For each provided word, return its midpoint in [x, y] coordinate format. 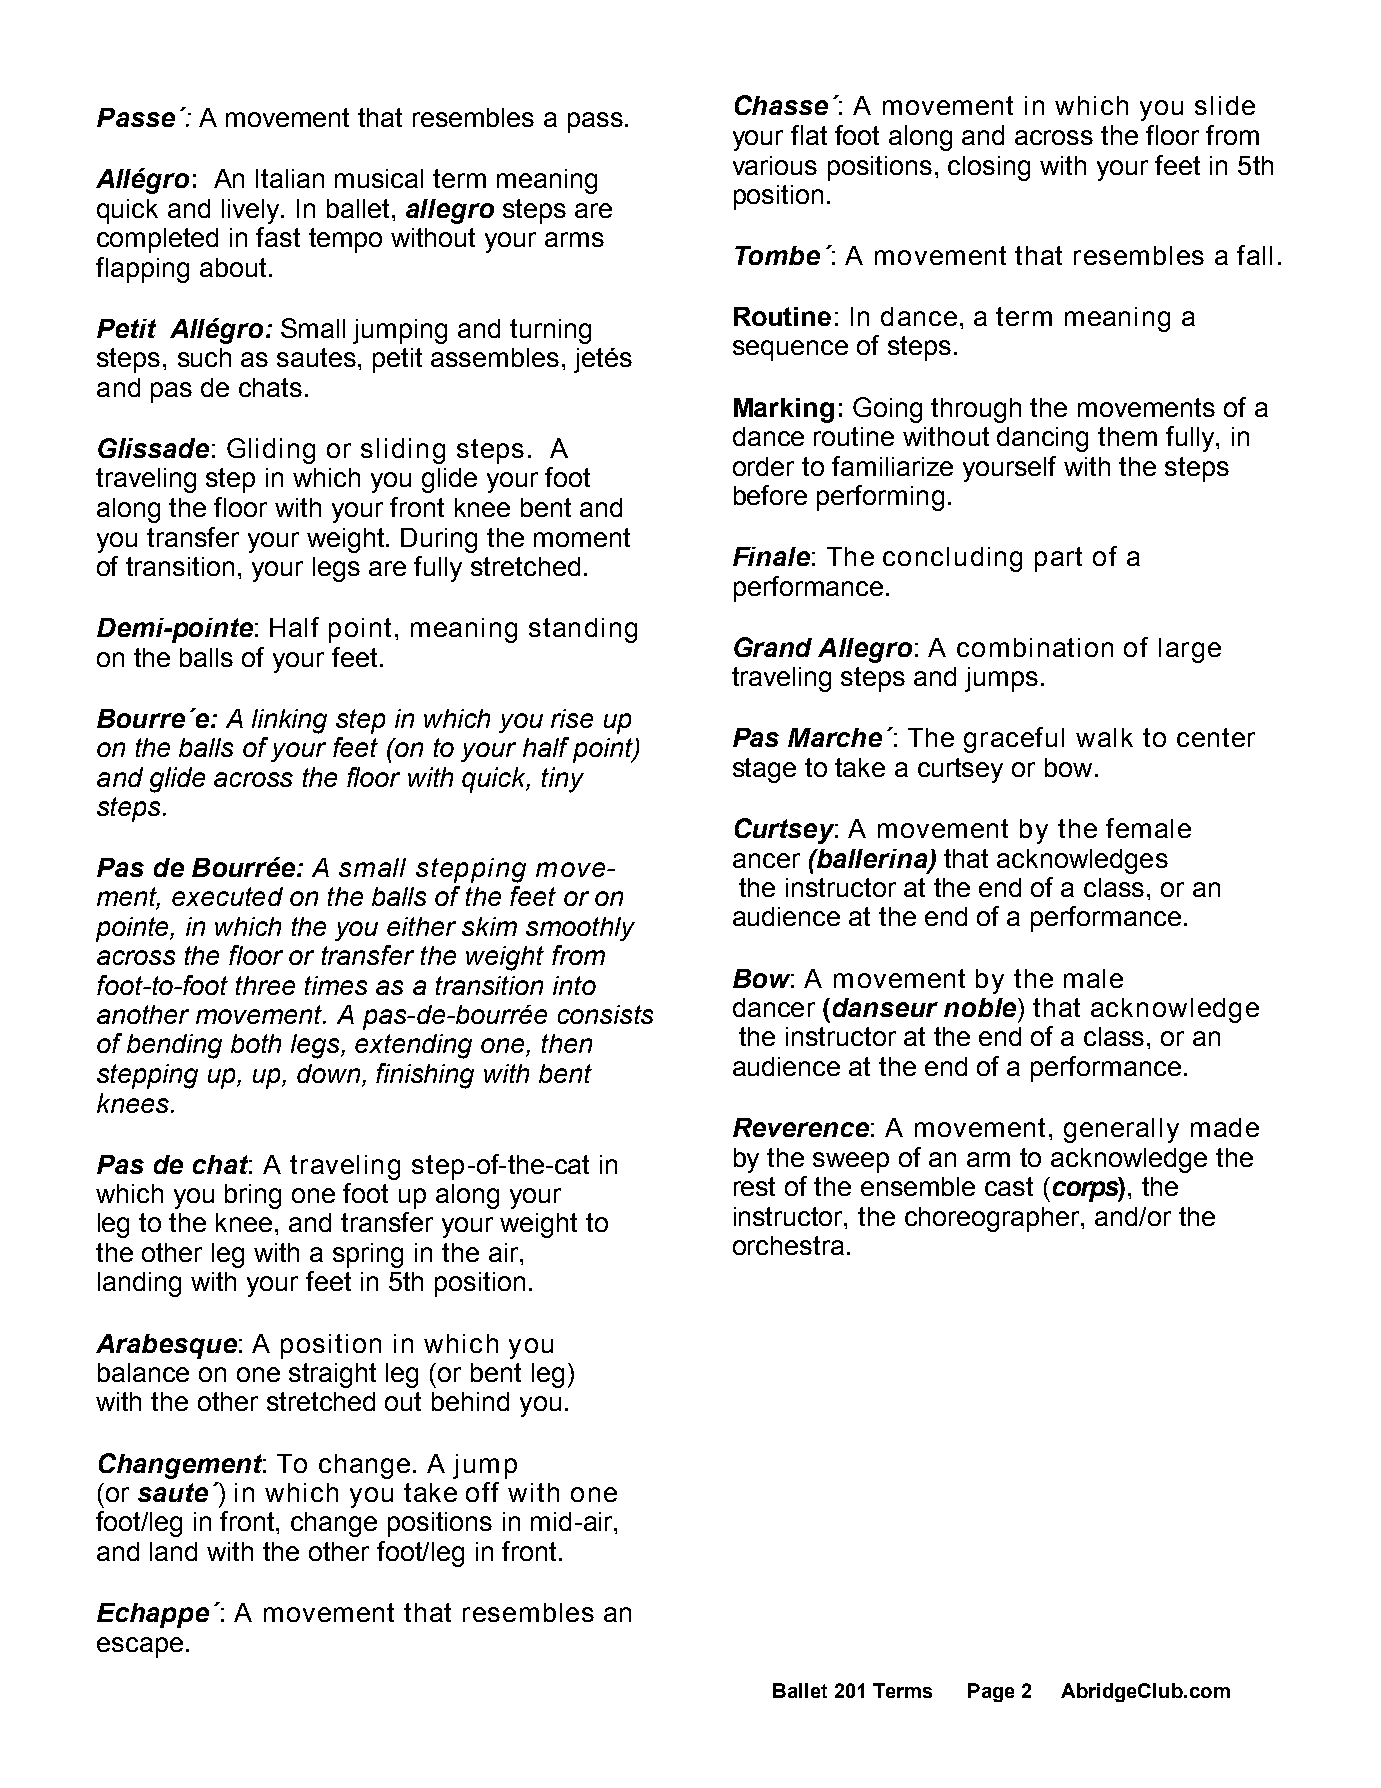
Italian [290, 178]
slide [1225, 105]
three [265, 985]
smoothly [580, 929]
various [775, 165]
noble [981, 1007]
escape [140, 1647]
